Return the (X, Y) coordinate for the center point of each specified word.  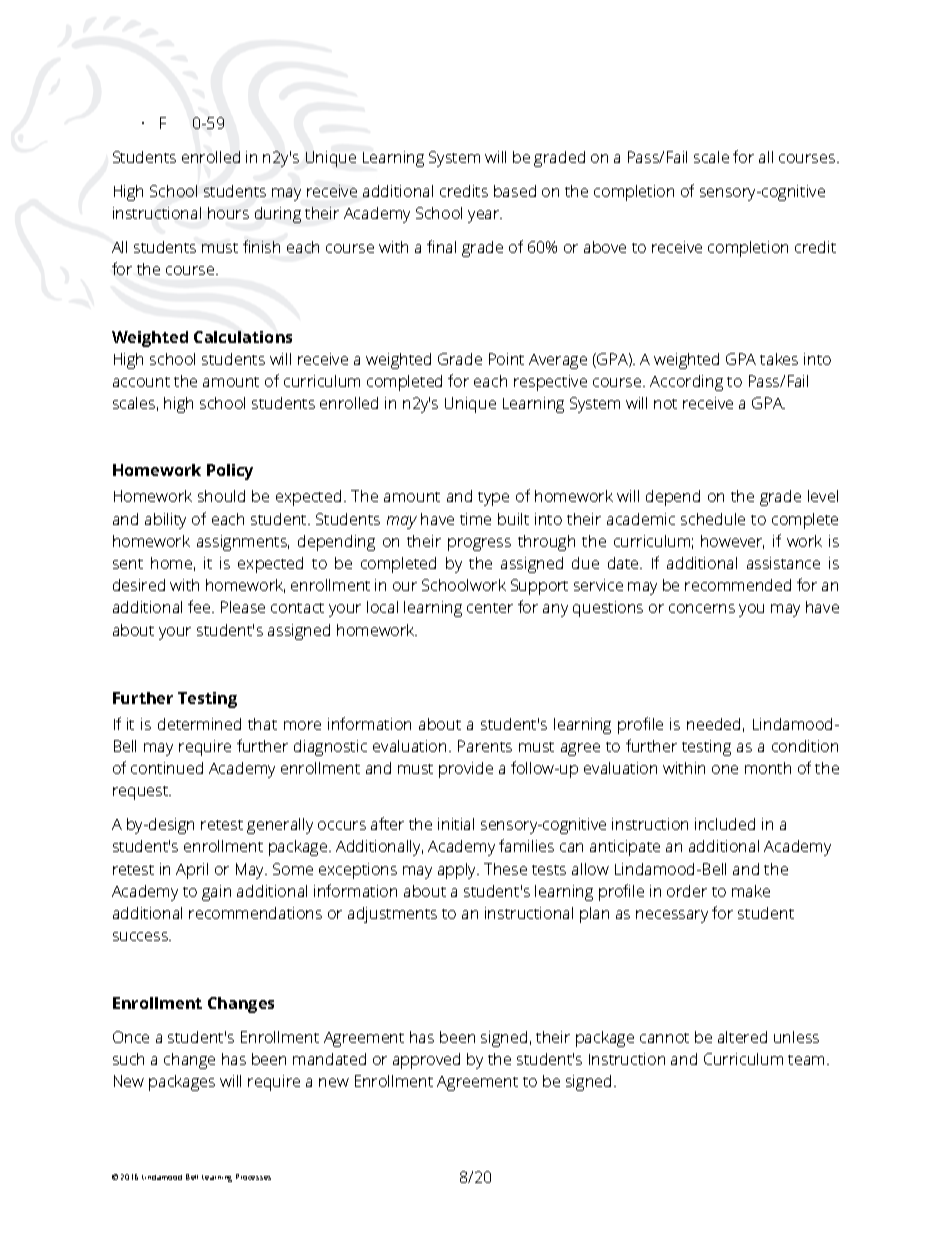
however (732, 542)
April (192, 871)
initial (456, 824)
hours (228, 213)
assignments (243, 543)
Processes (253, 1177)
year (485, 216)
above (605, 247)
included (725, 824)
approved (426, 1061)
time (475, 519)
